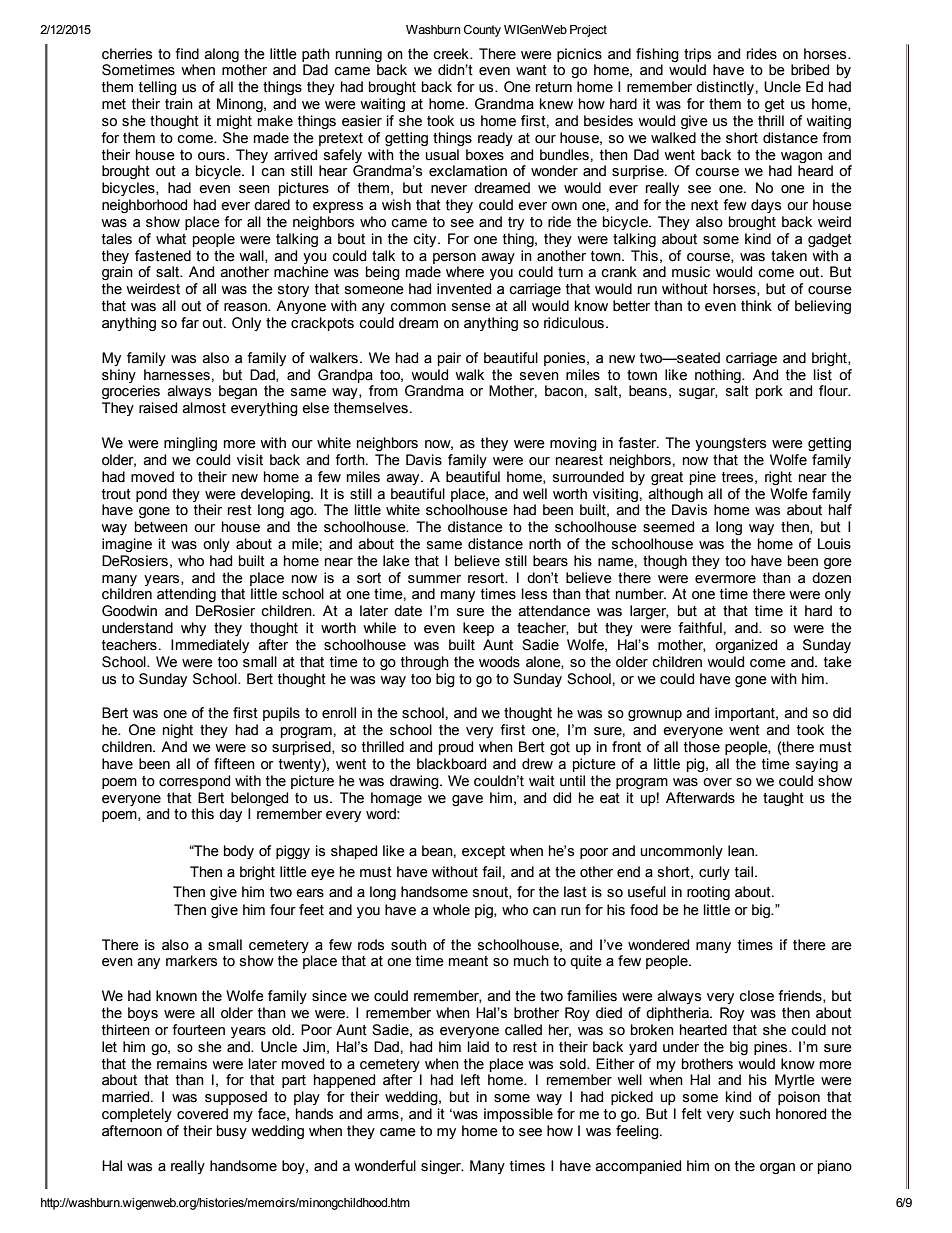 The width and height of the document is (952, 1233). What do you see at coordinates (187, 53) in the document?
I see `find` at bounding box center [187, 53].
